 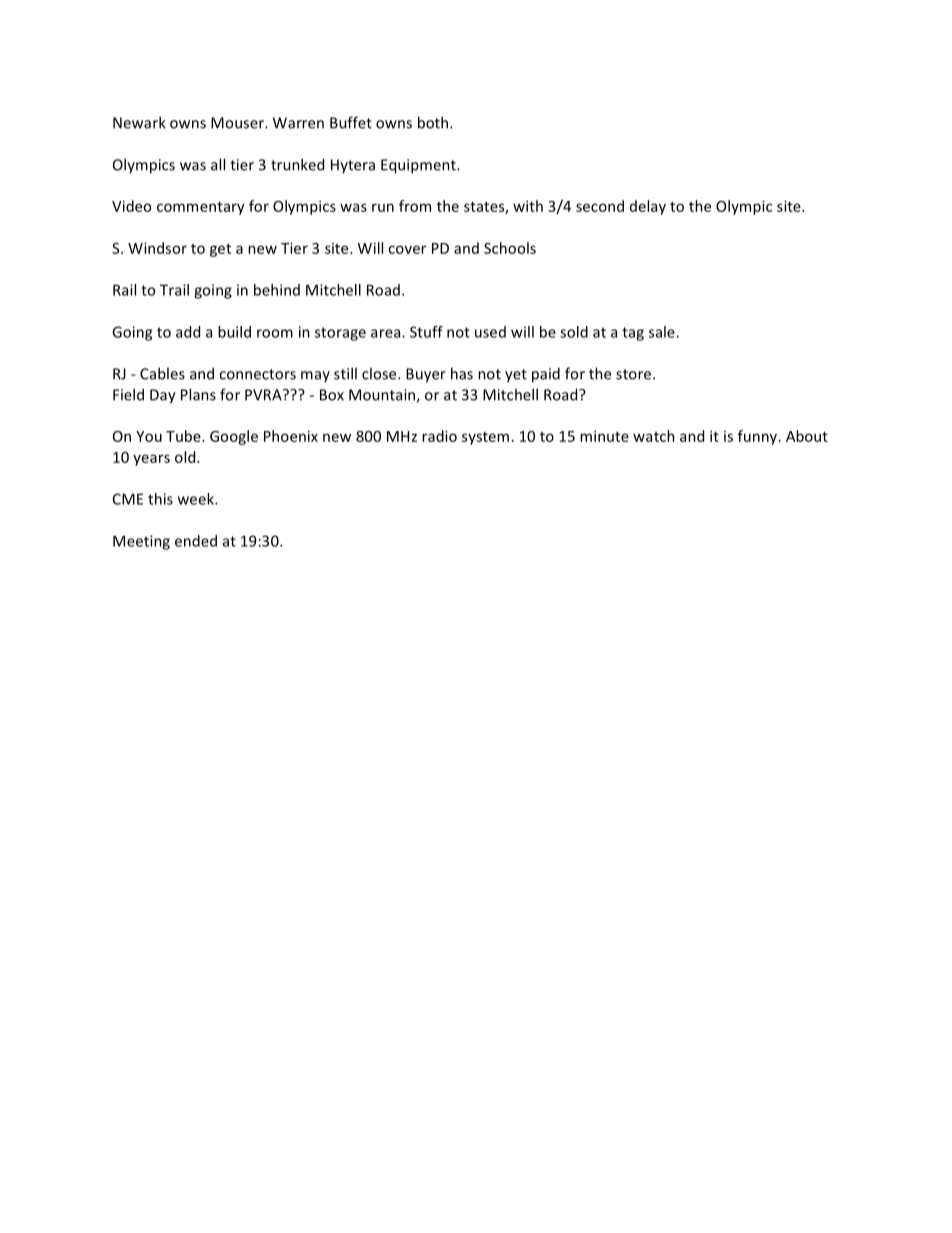 What do you see at coordinates (196, 541) in the screenshot?
I see `ended` at bounding box center [196, 541].
